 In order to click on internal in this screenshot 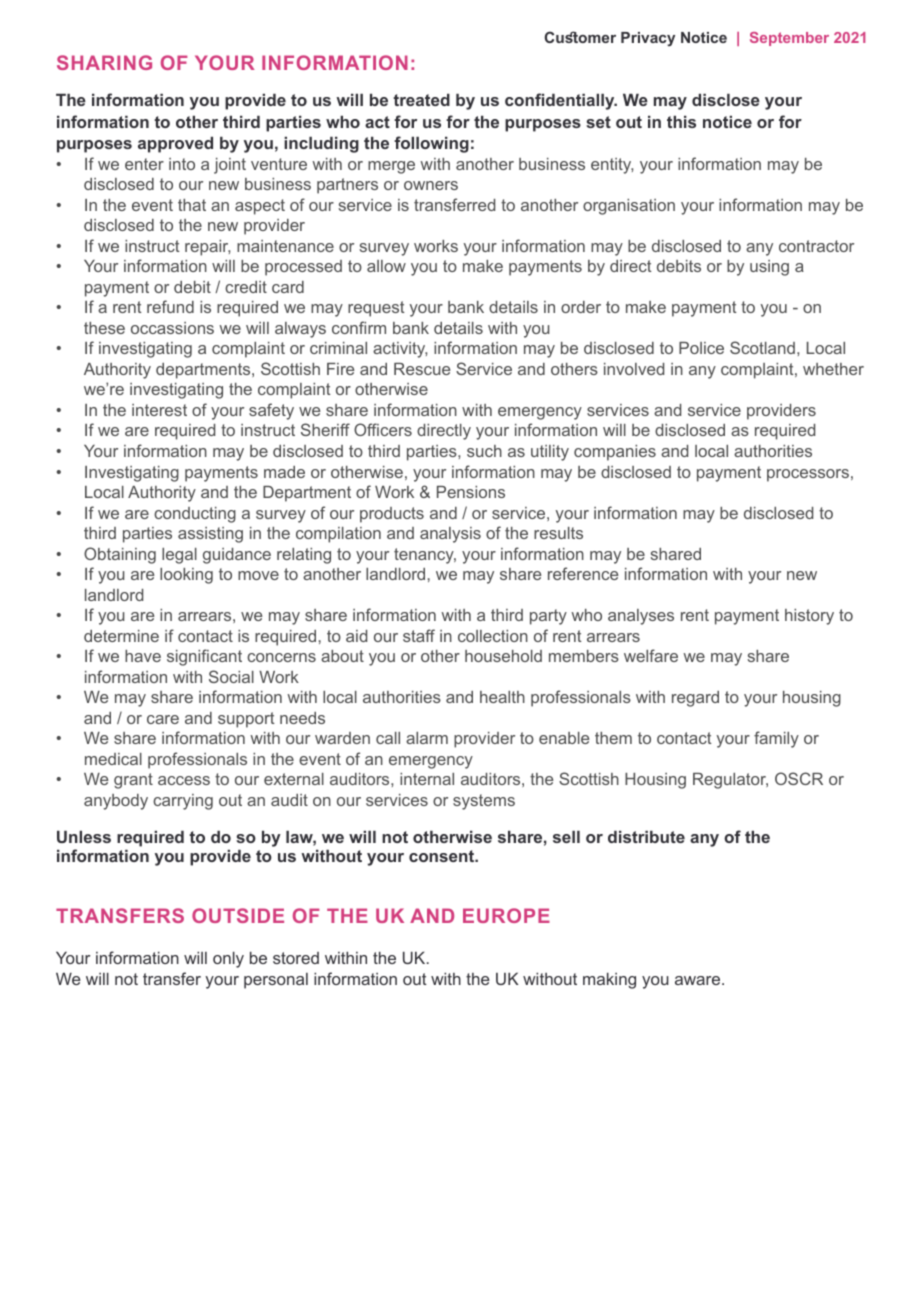, I will do `click(427, 779)`.
